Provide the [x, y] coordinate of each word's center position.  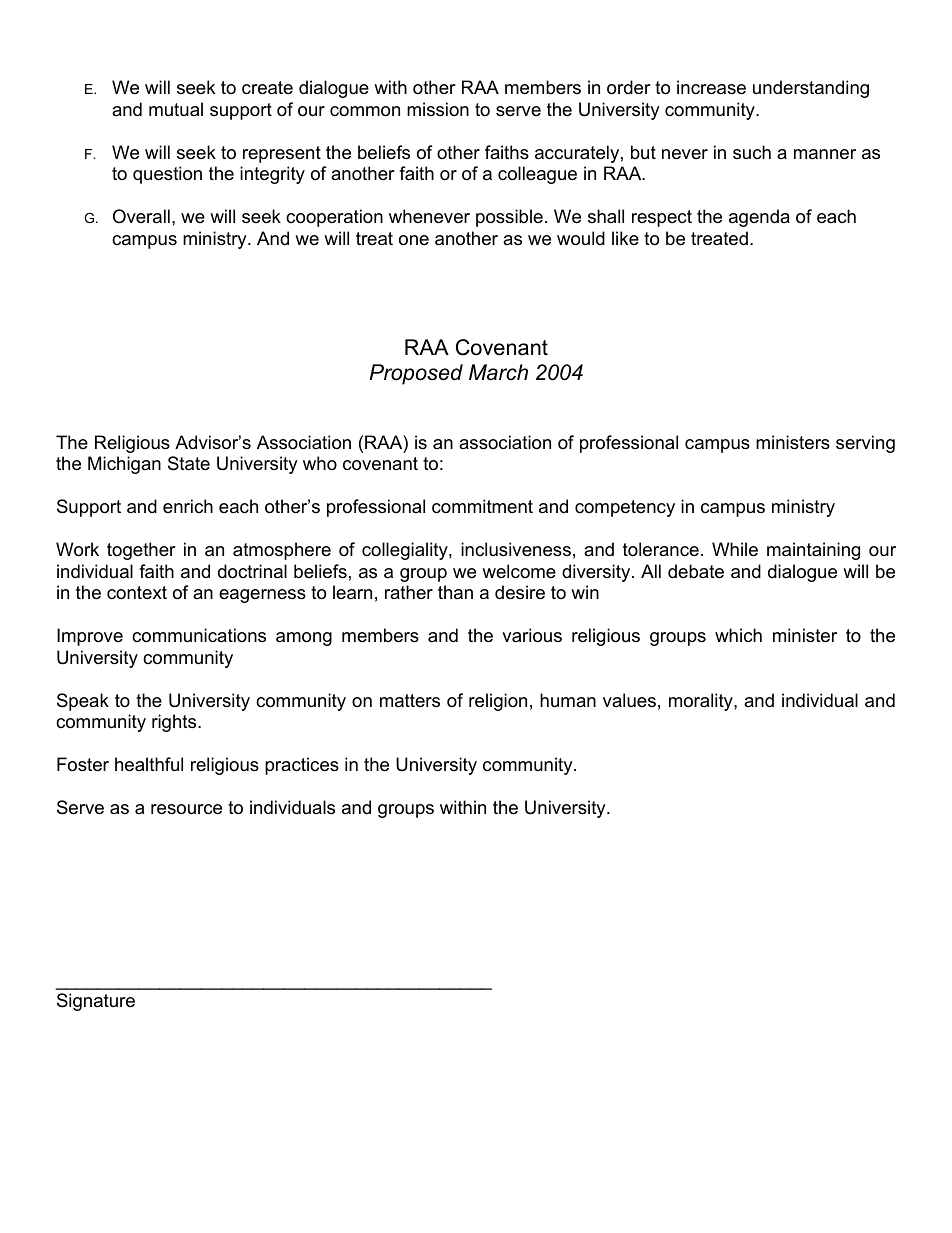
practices [302, 766]
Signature [96, 1002]
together [141, 551]
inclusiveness [516, 549]
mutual [176, 109]
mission [438, 109]
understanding [811, 89]
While [735, 549]
